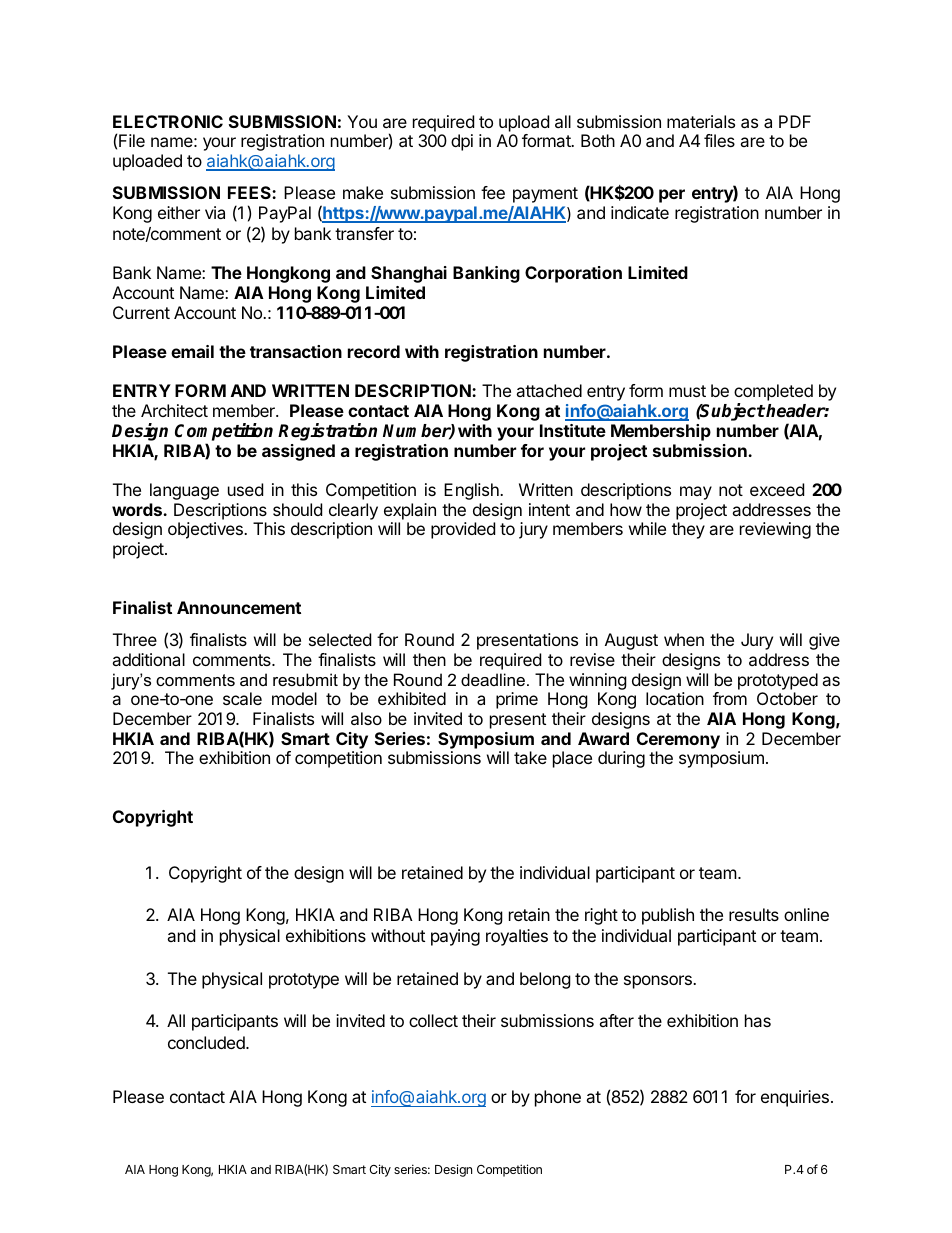 The width and height of the image is (952, 1233). I want to click on dpi, so click(462, 142).
